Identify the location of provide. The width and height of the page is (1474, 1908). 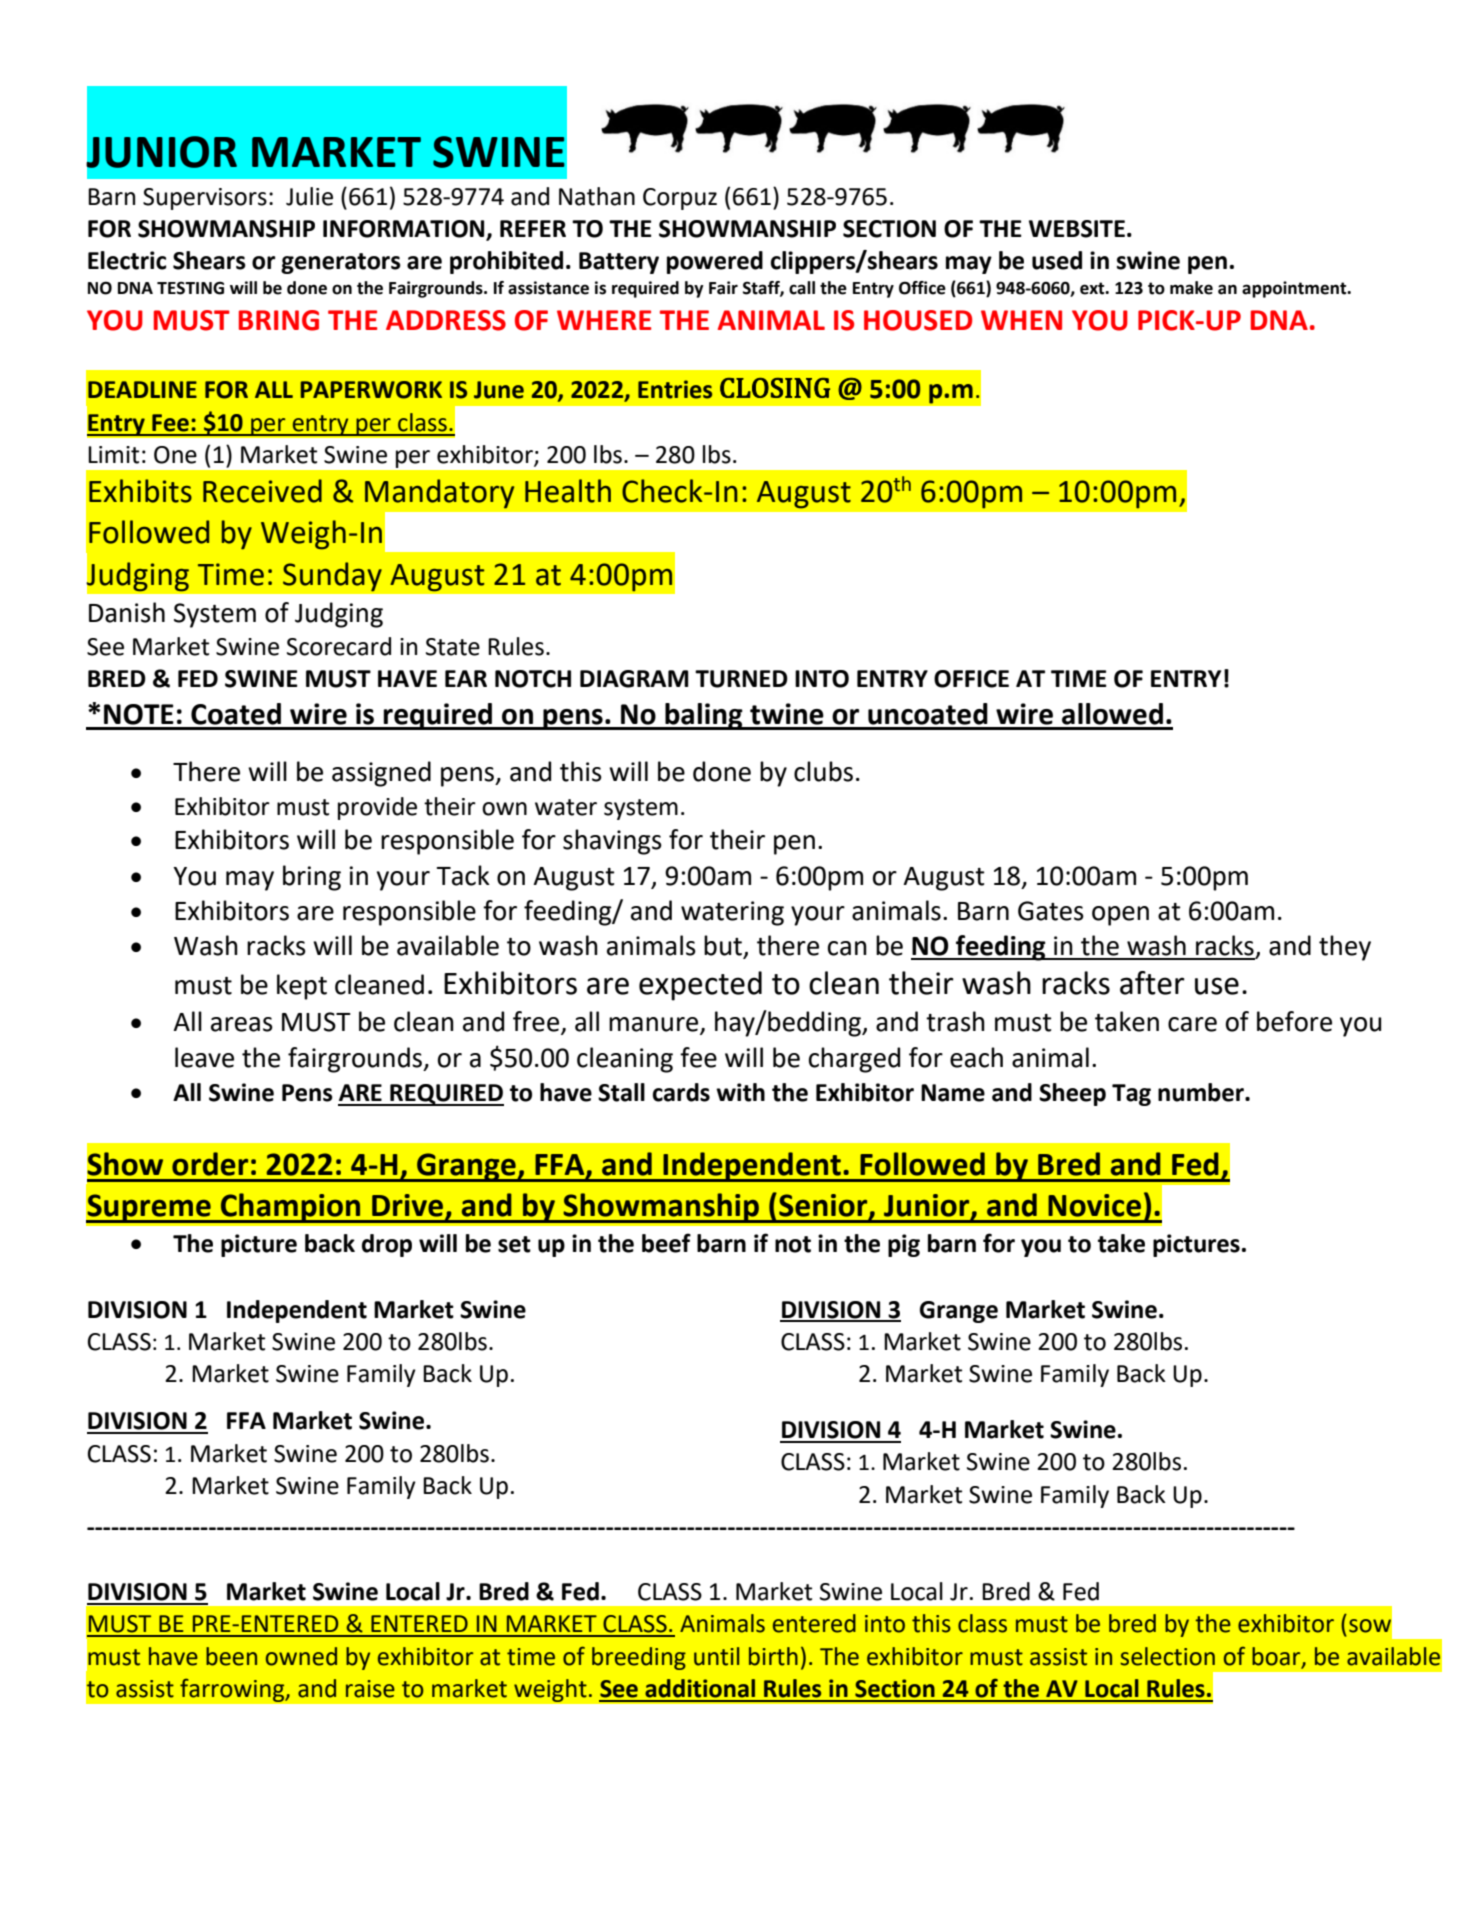
(377, 808).
